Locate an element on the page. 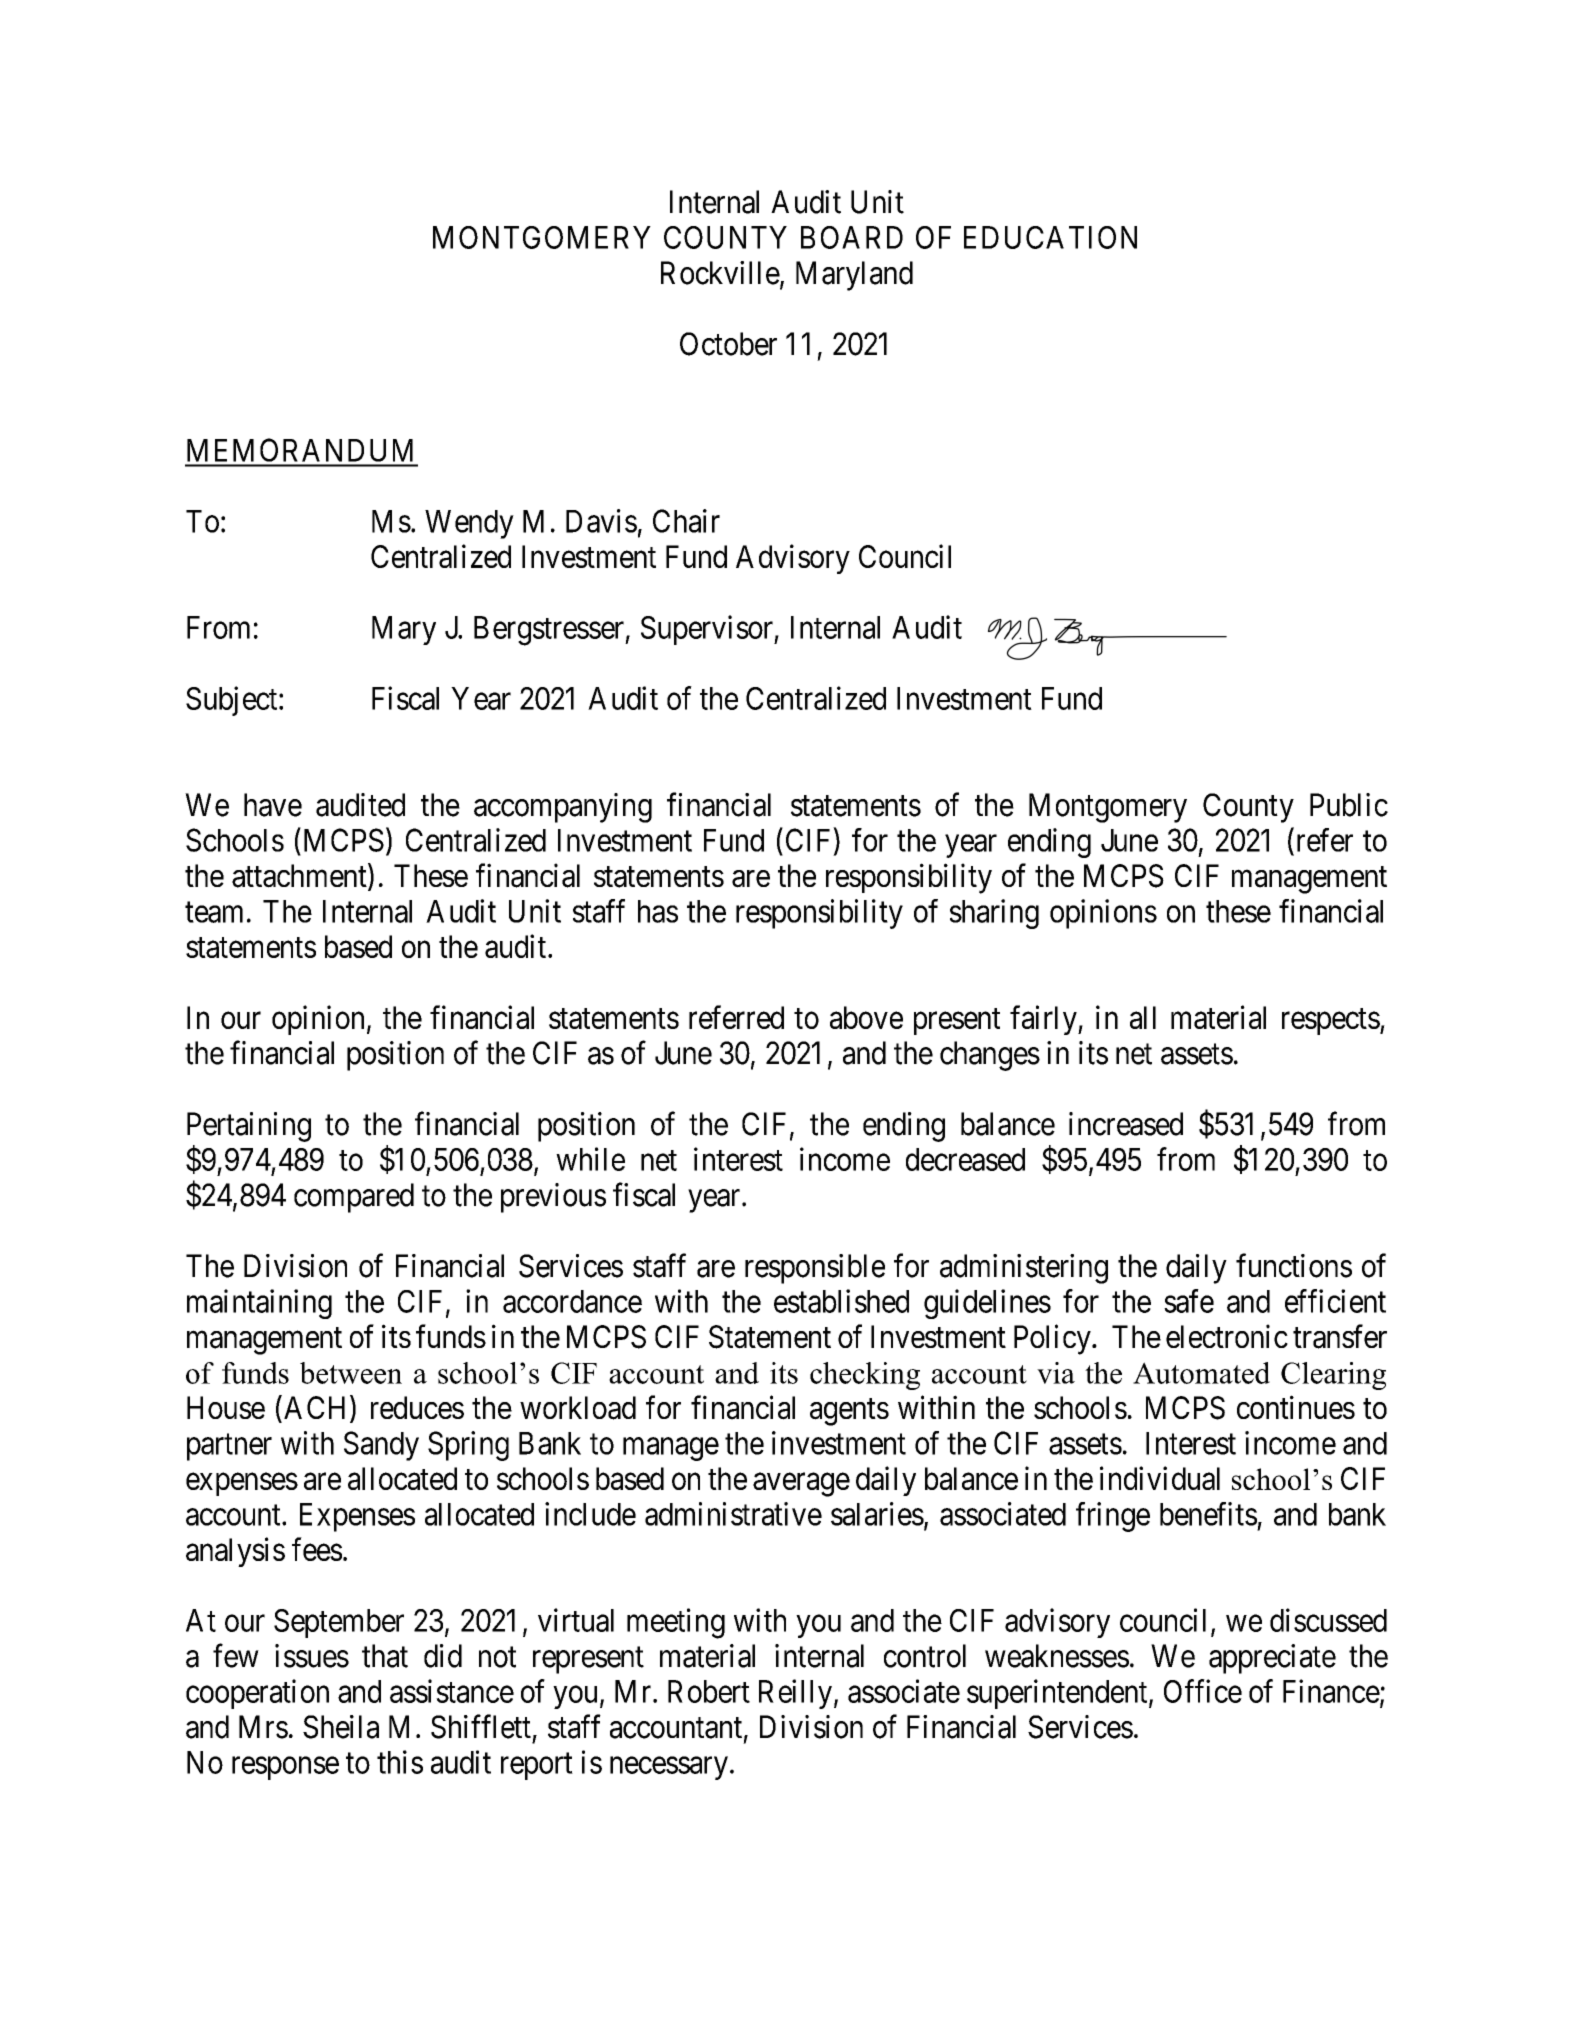  Rockville is located at coordinates (720, 273).
